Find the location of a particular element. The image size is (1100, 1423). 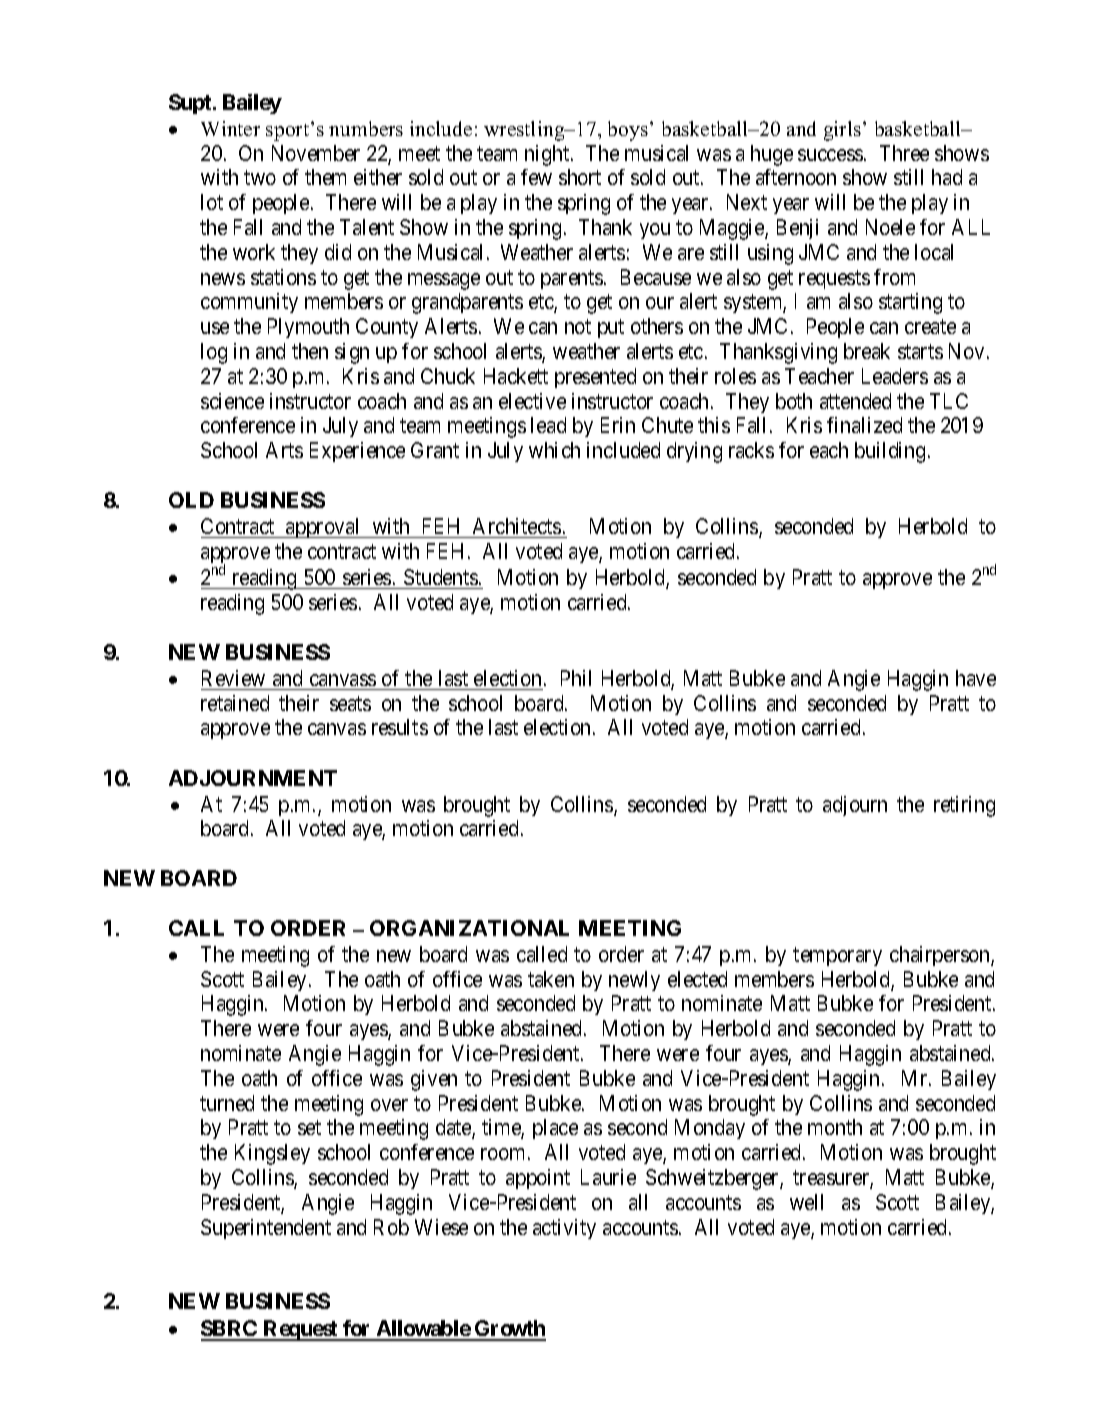

Three is located at coordinates (904, 153).
